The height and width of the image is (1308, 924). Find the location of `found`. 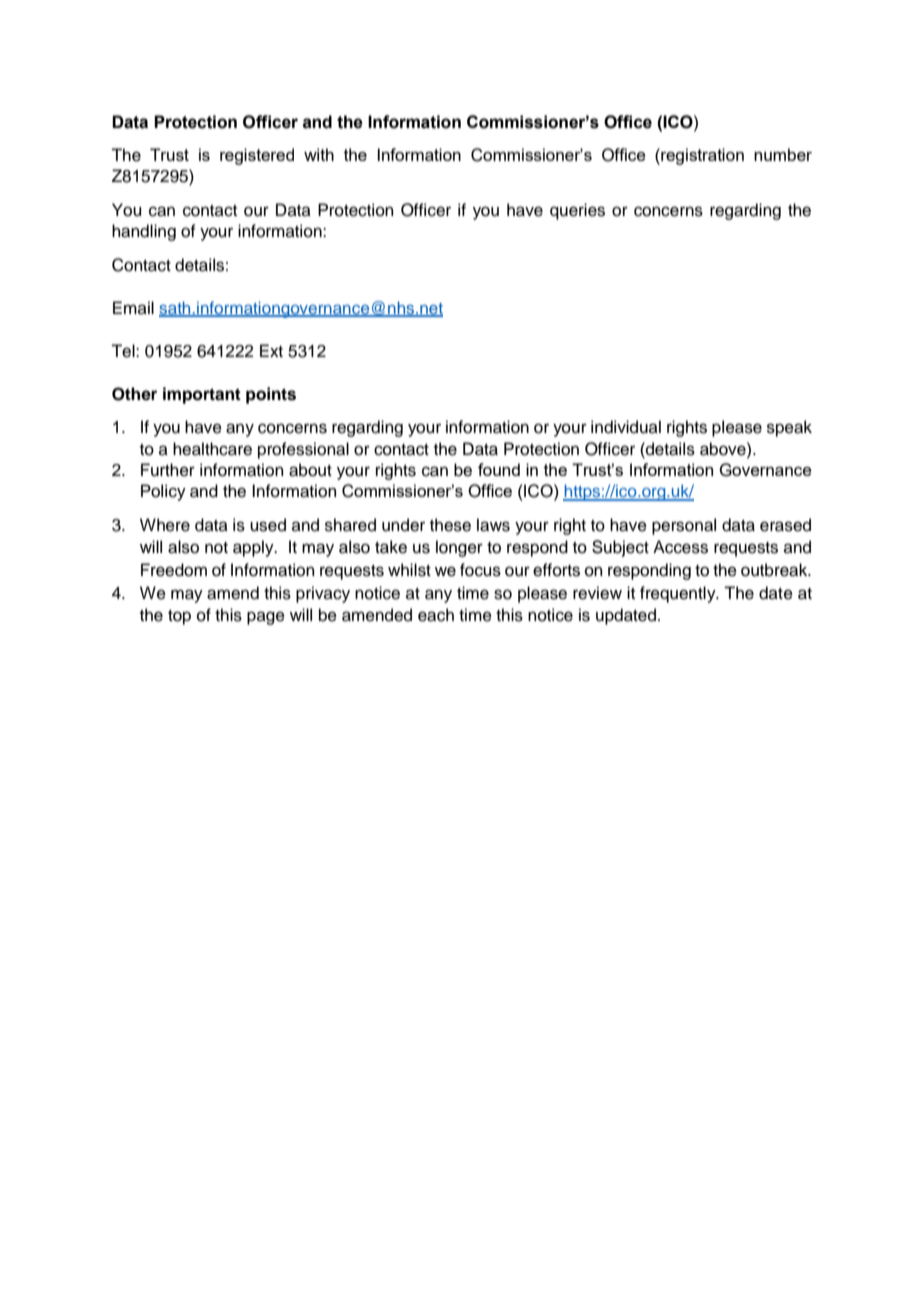

found is located at coordinates (499, 469).
